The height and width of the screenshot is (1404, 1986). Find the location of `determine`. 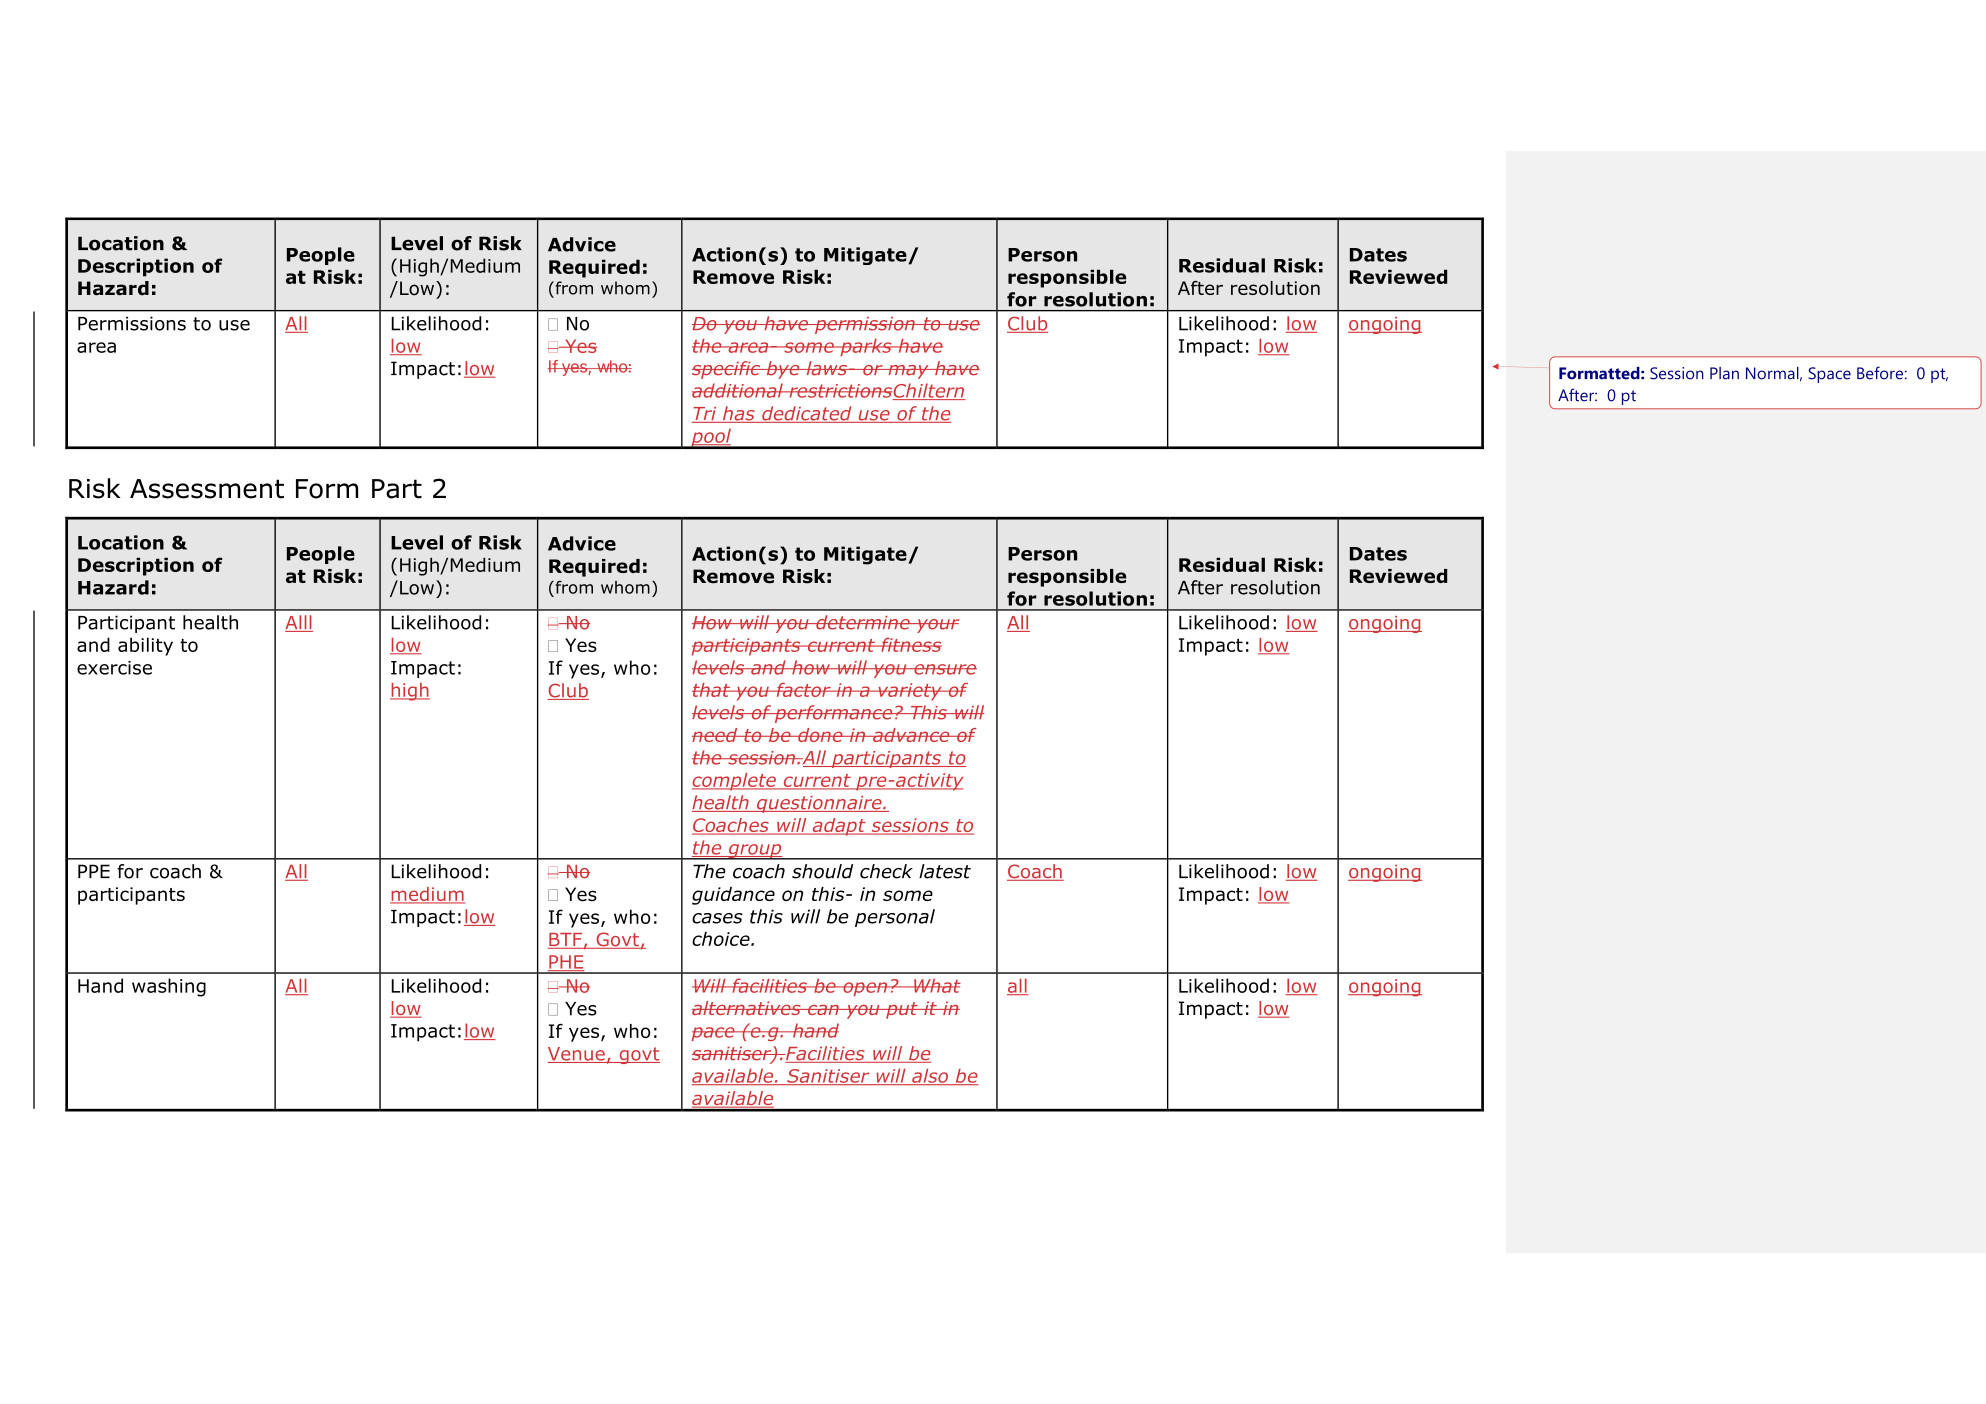

determine is located at coordinates (863, 622).
